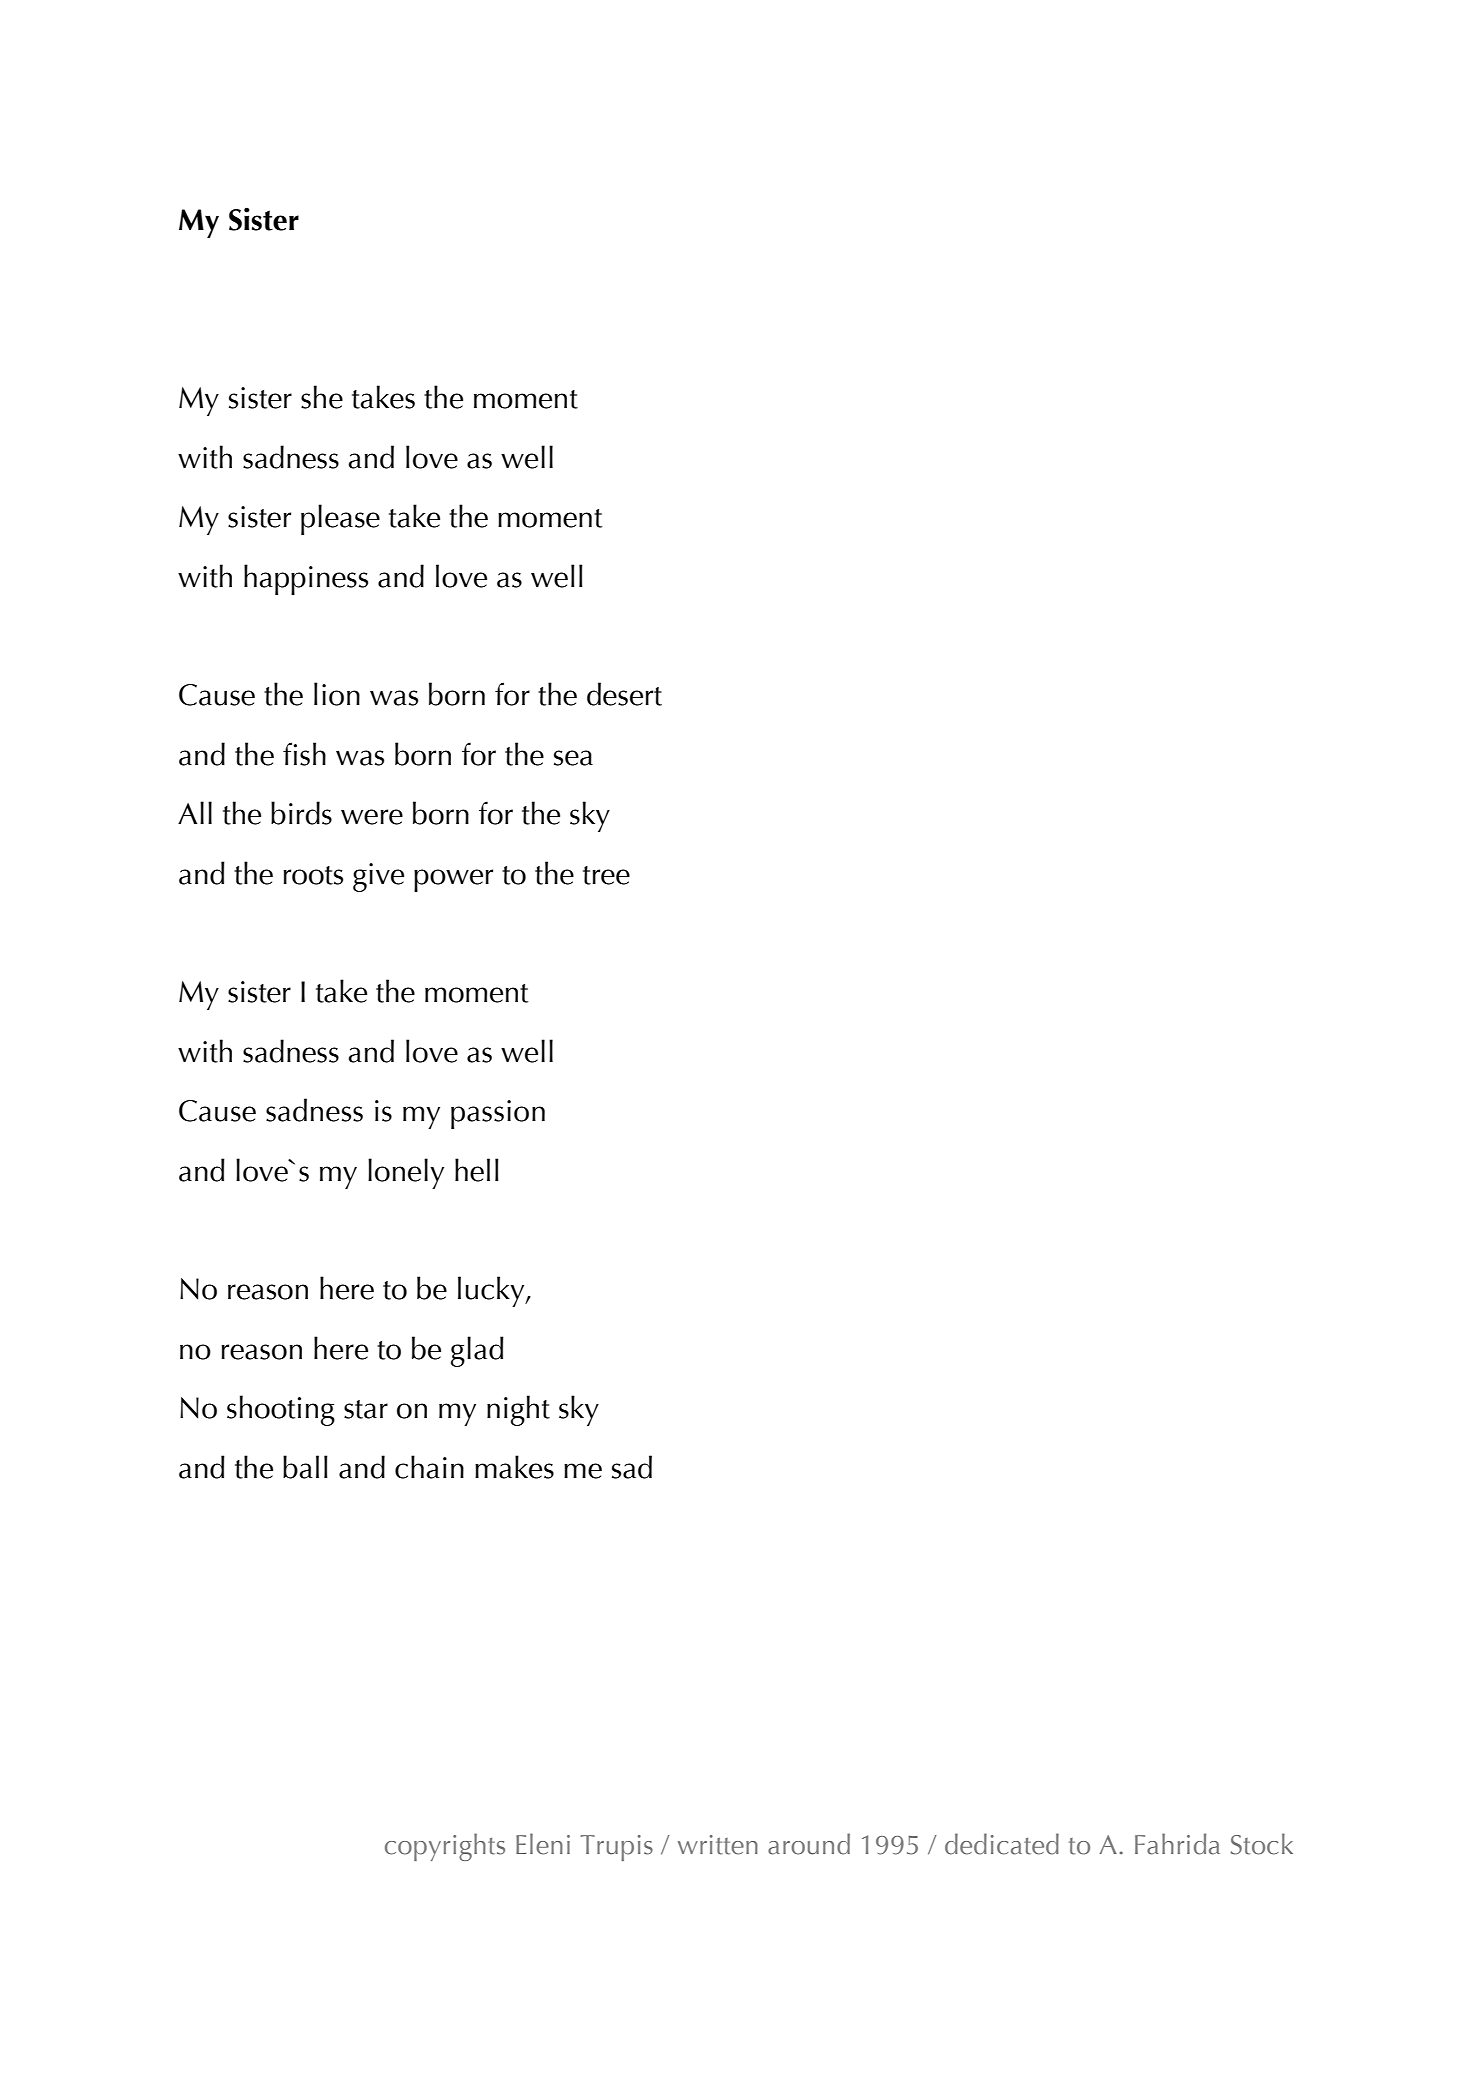 The image size is (1473, 2084). I want to click on around, so click(809, 1844).
